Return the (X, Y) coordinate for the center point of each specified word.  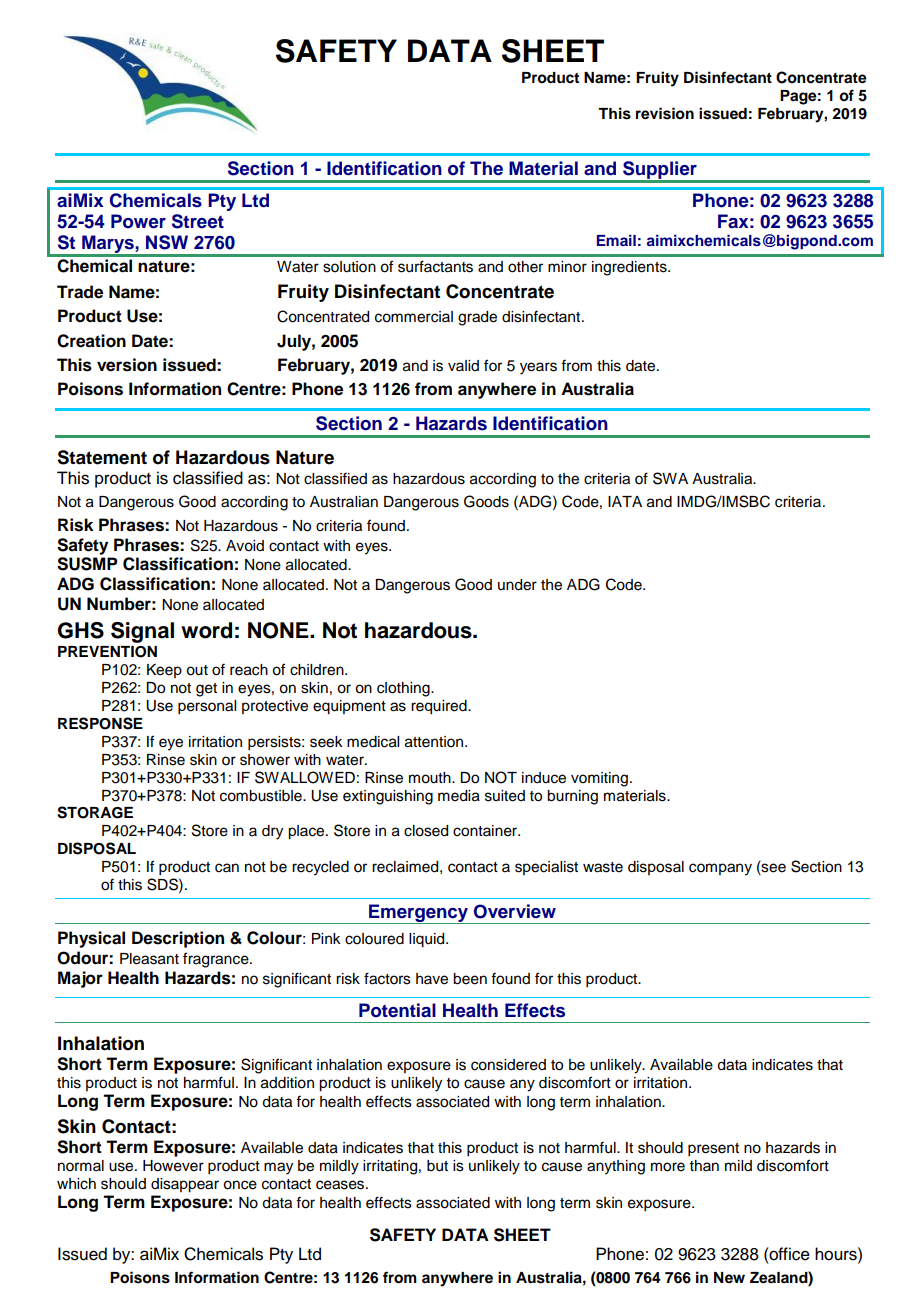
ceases (341, 1185)
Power (138, 221)
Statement (102, 457)
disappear (185, 1185)
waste (603, 867)
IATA (625, 501)
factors (387, 978)
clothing (404, 689)
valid (463, 365)
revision (665, 113)
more (668, 1167)
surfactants (435, 266)
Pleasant (149, 959)
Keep (164, 671)
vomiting (599, 779)
